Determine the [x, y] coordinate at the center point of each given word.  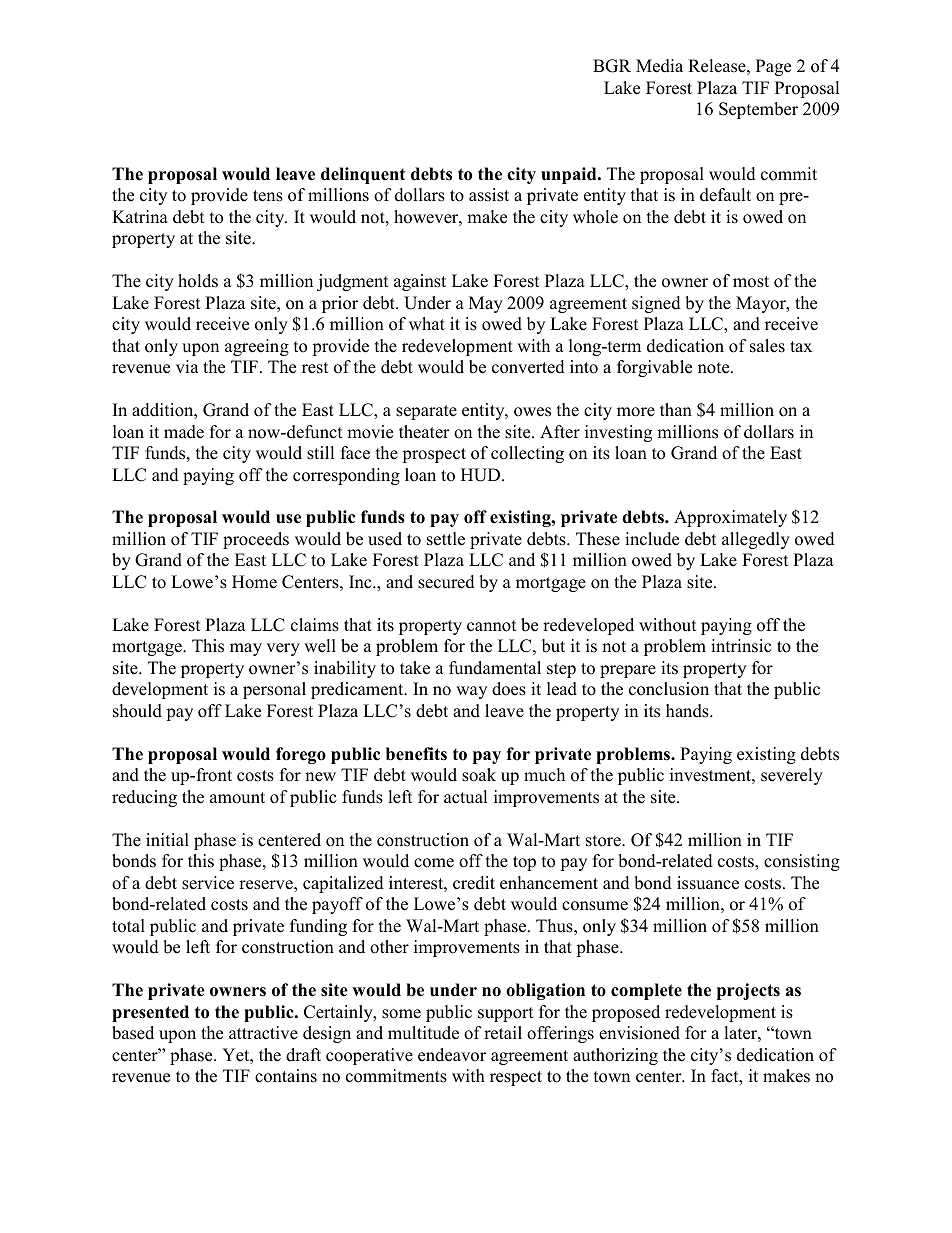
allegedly [756, 540]
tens [268, 196]
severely [792, 776]
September [758, 110]
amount [237, 798]
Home [254, 582]
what [427, 323]
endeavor [452, 1055]
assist [489, 195]
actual [465, 797]
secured [446, 582]
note [715, 368]
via [187, 366]
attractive [263, 1033]
